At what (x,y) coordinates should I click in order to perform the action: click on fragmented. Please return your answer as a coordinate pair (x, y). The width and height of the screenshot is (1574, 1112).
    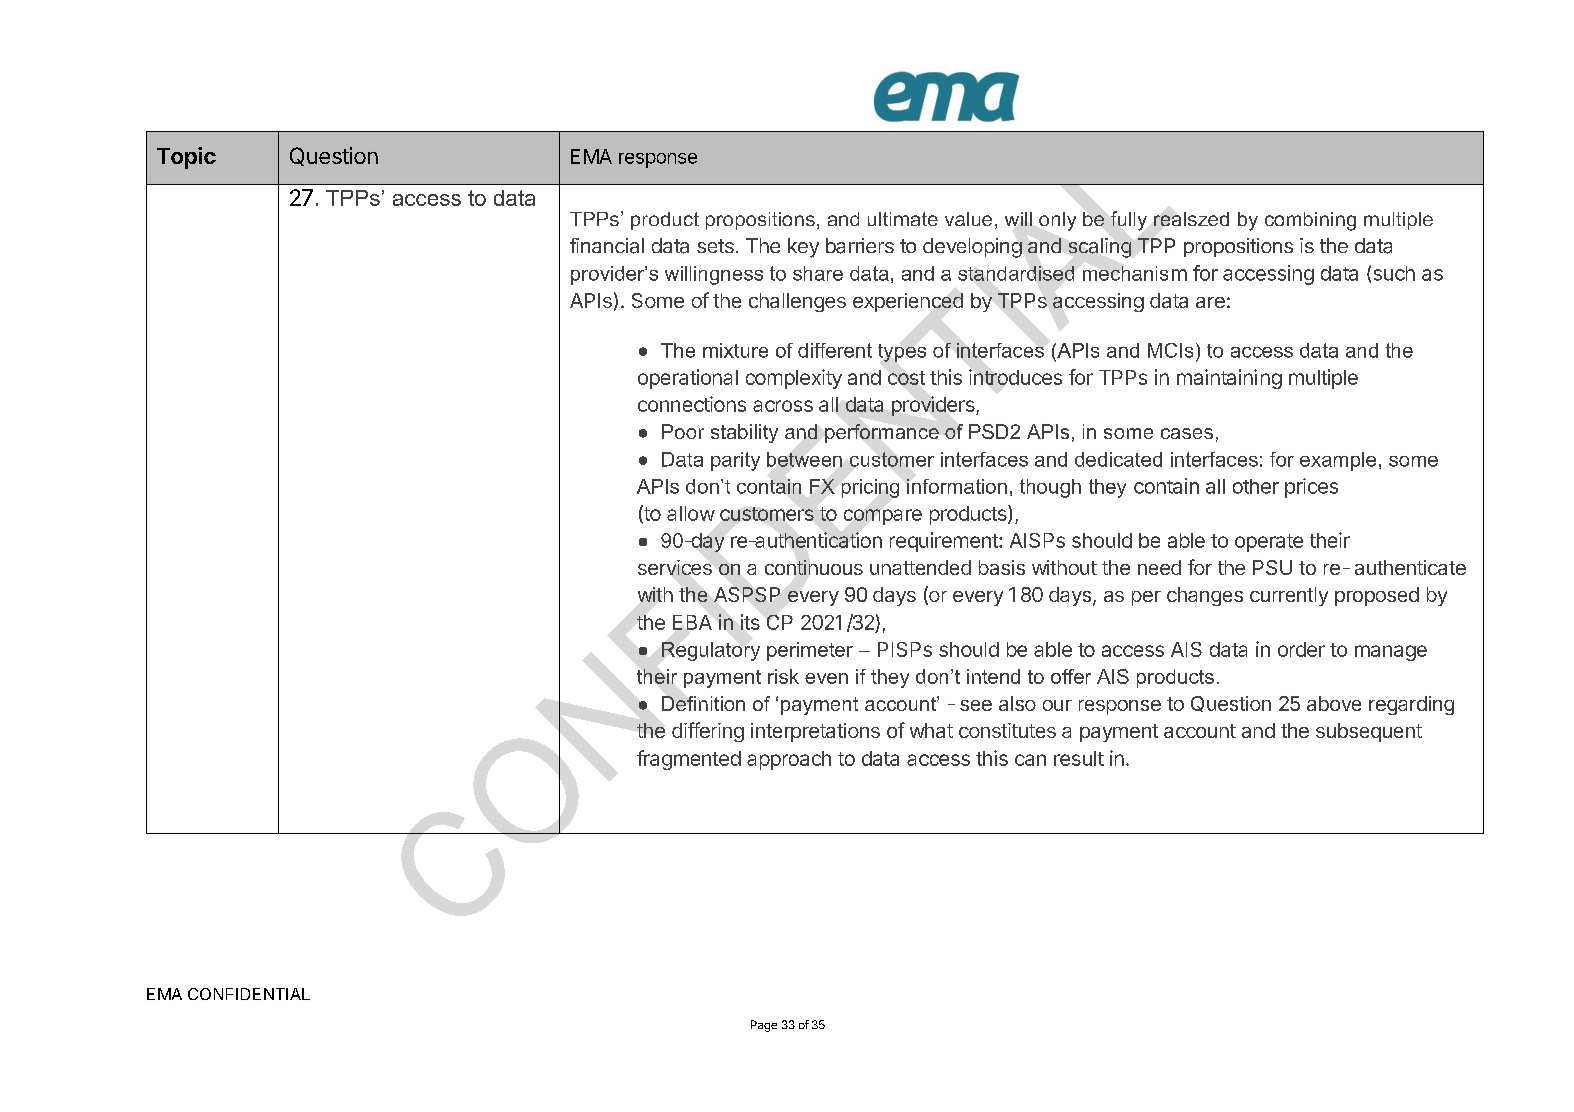
    Looking at the image, I should click on (689, 760).
